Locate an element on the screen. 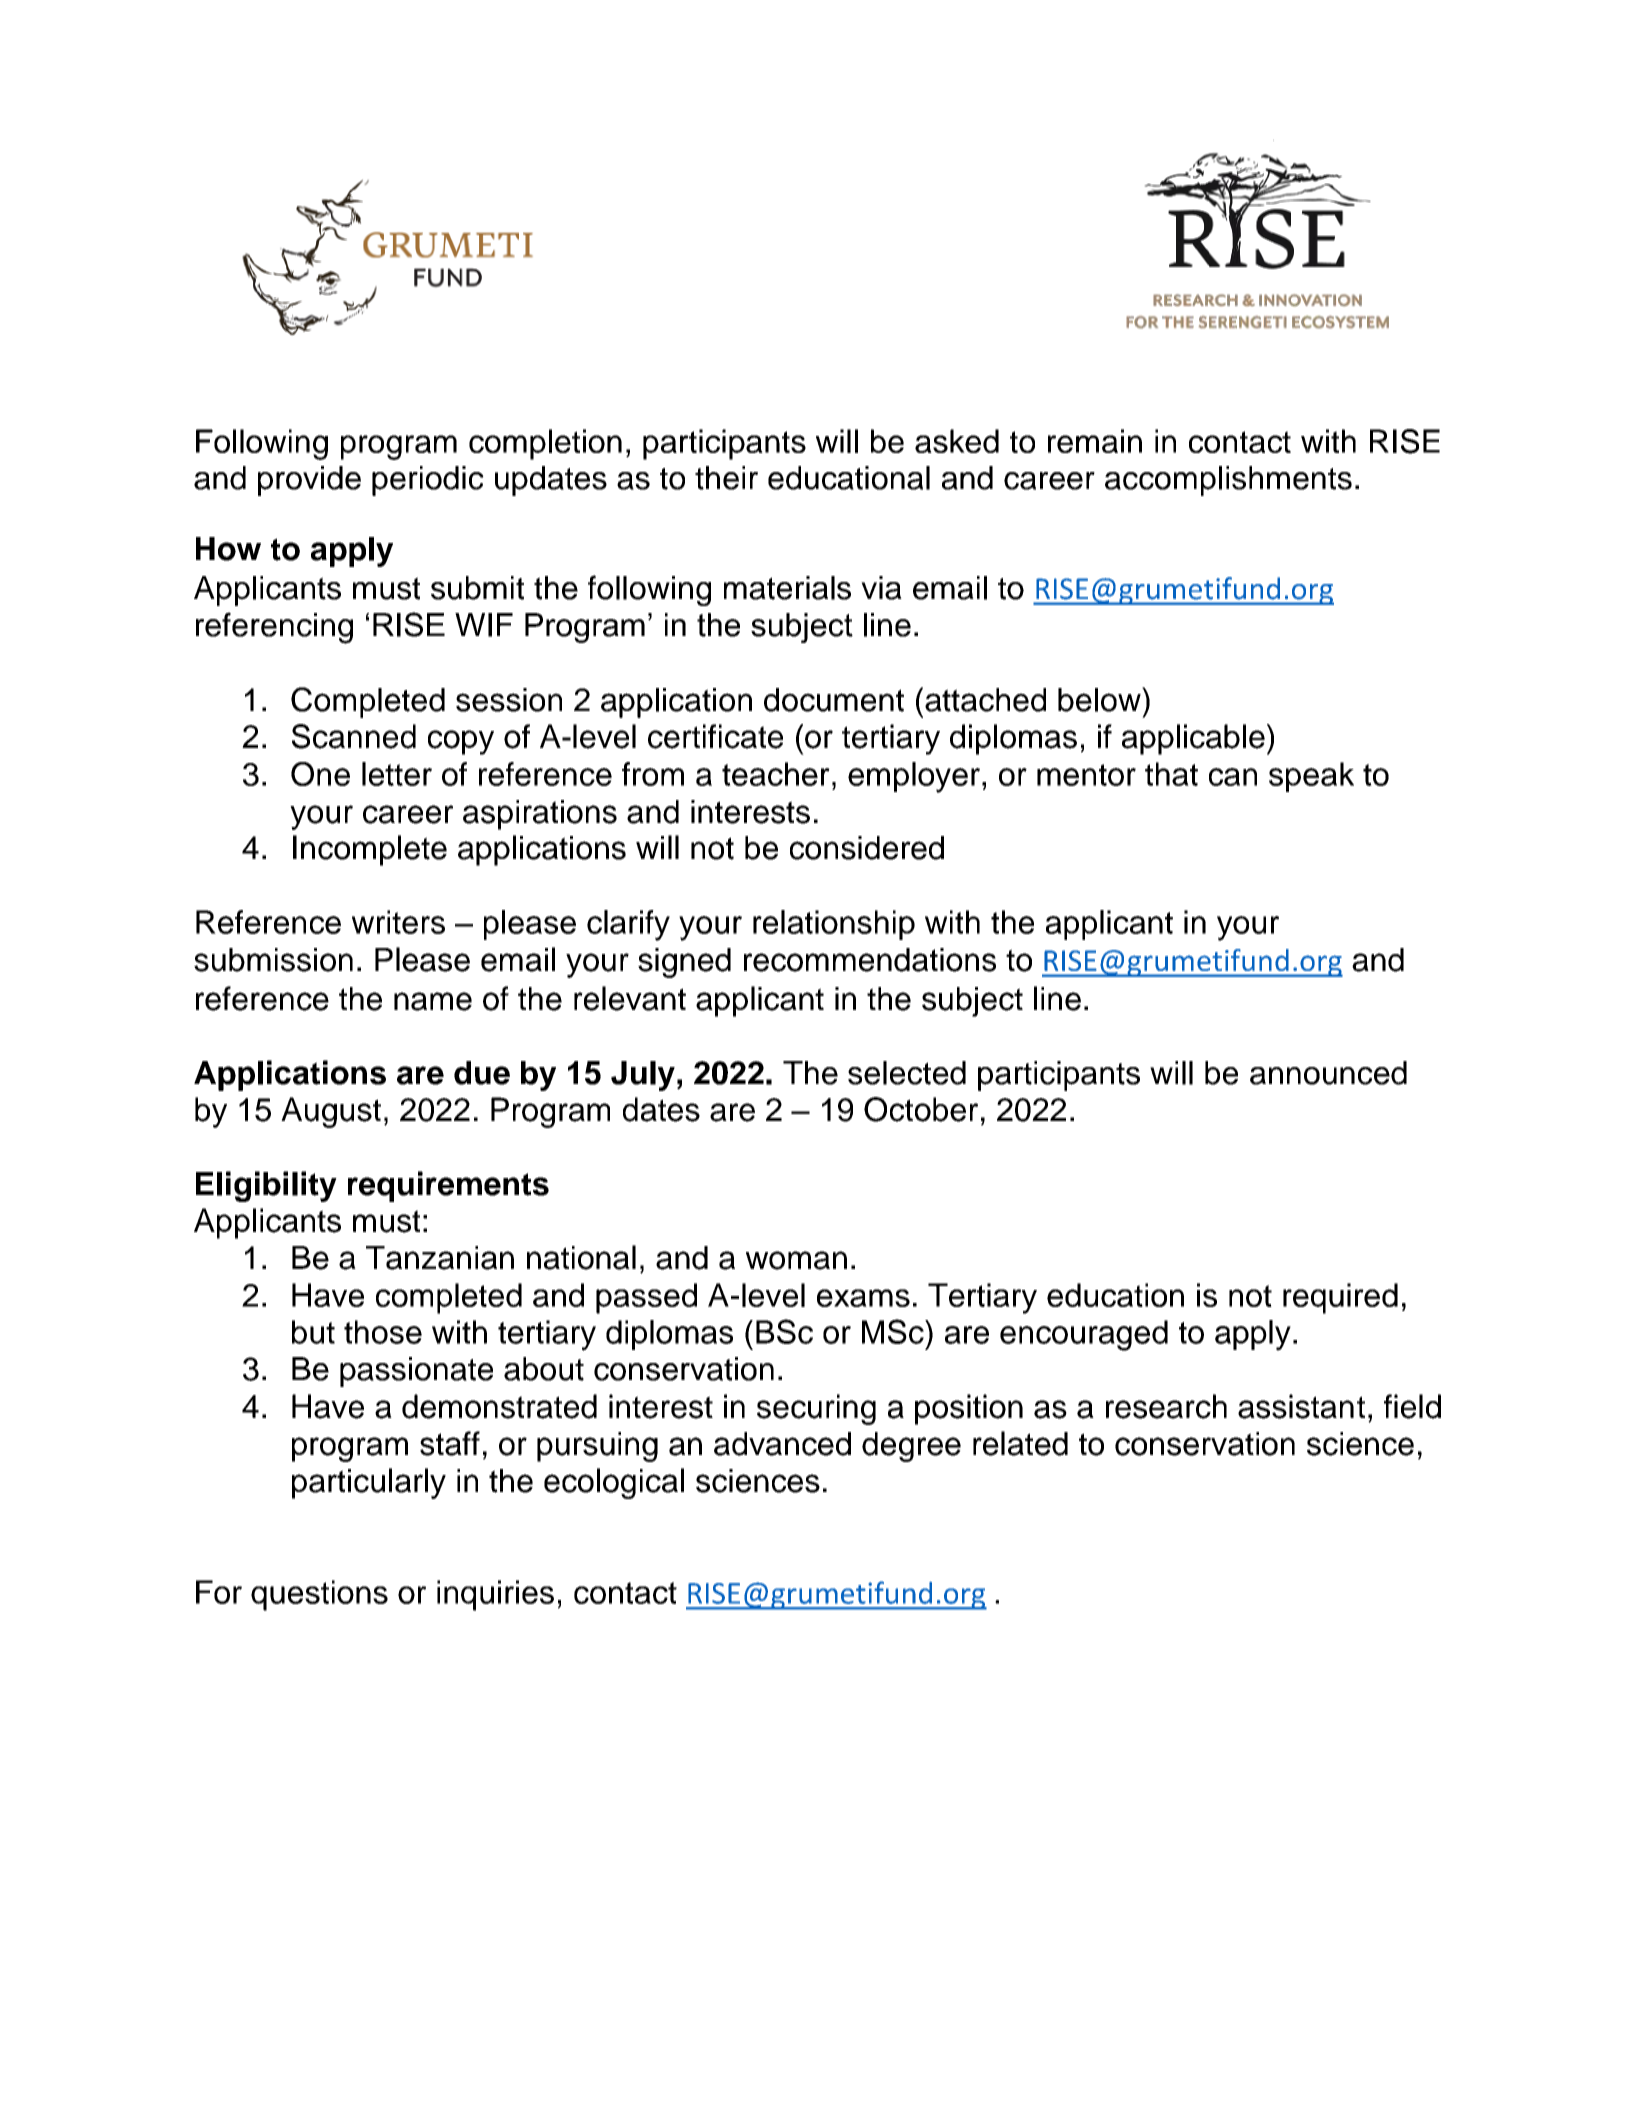  name is located at coordinates (433, 1001).
